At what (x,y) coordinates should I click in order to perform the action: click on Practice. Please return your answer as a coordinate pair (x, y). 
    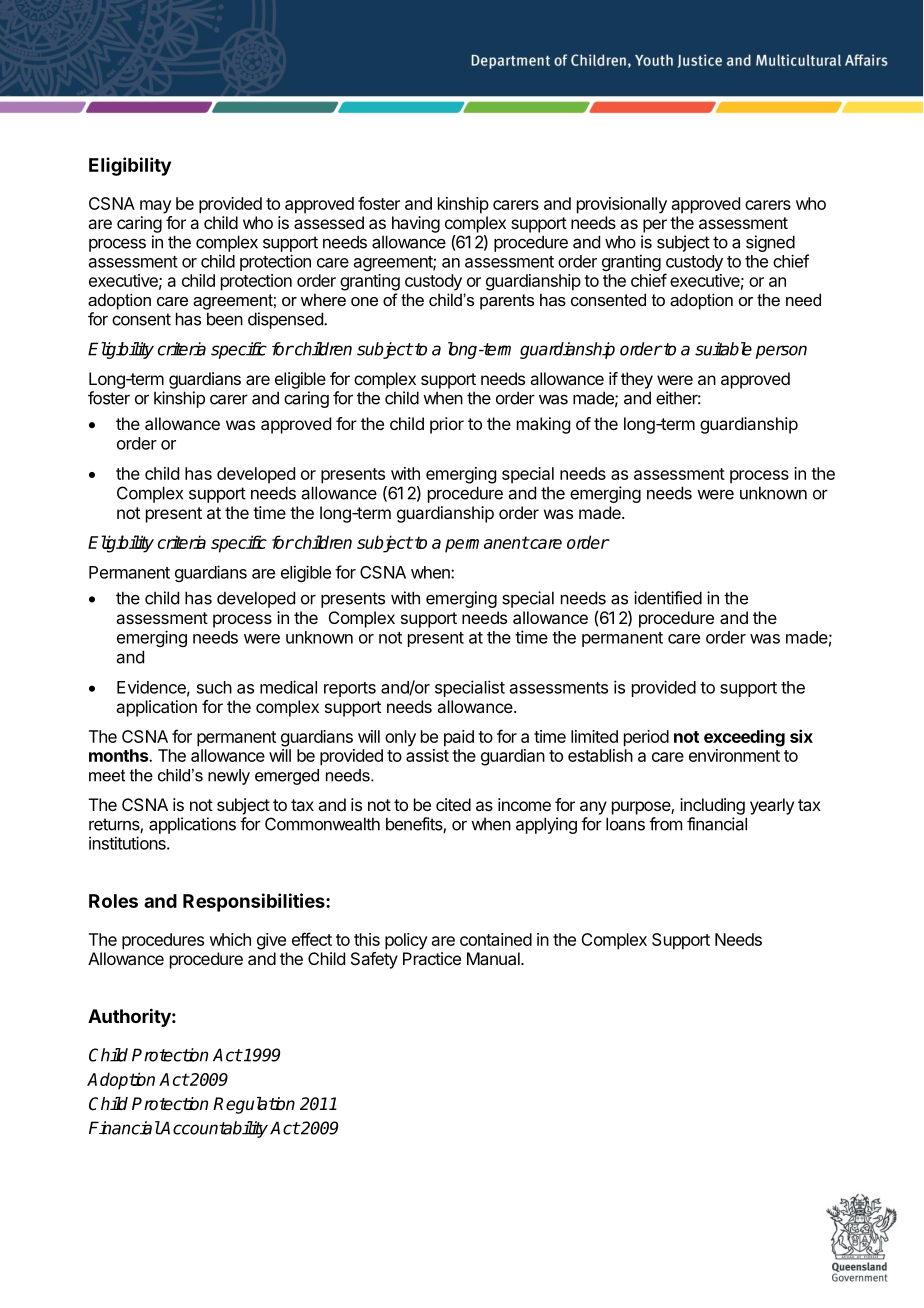
    Looking at the image, I should click on (432, 958).
